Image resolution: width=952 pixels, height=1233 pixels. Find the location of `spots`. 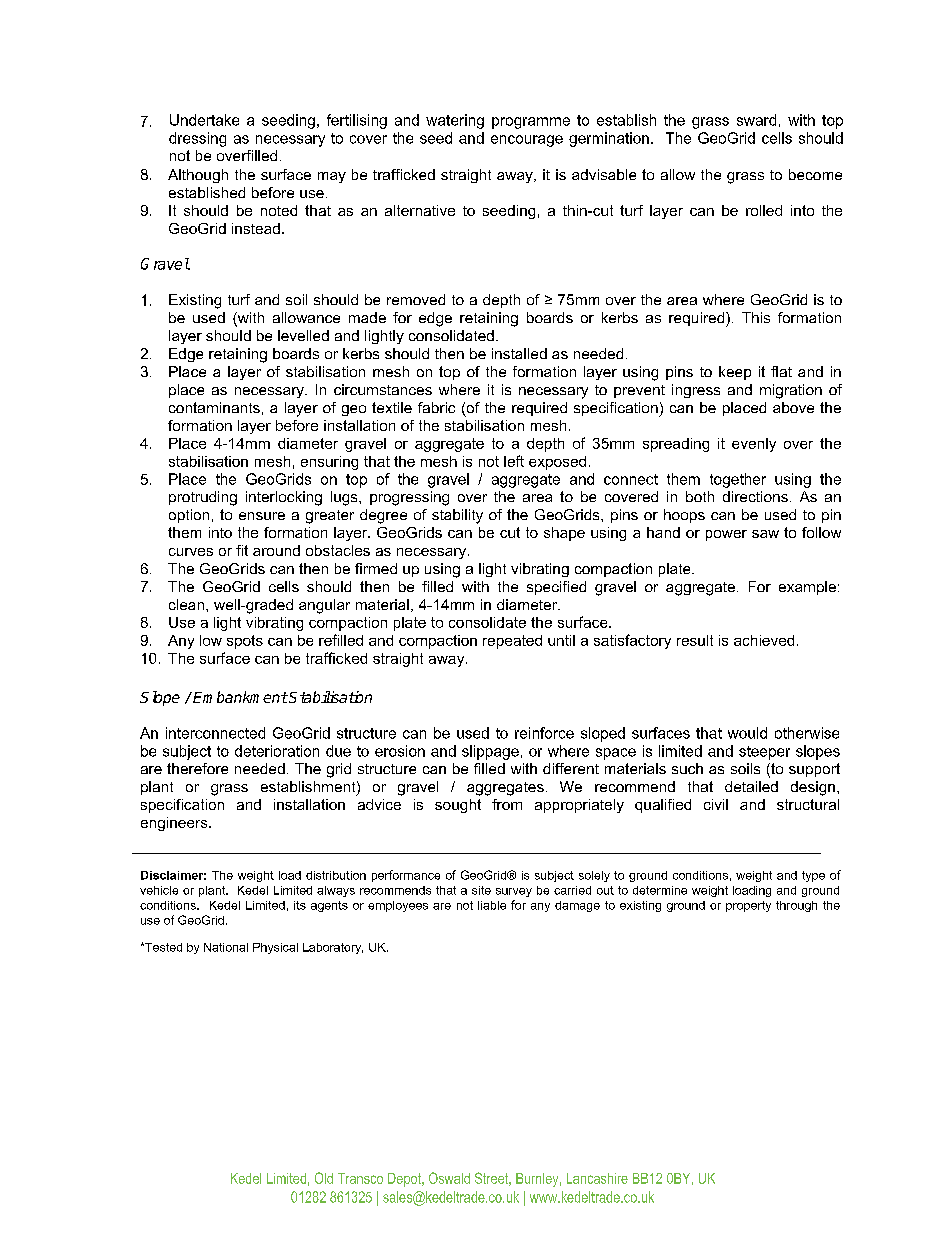

spots is located at coordinates (245, 642).
